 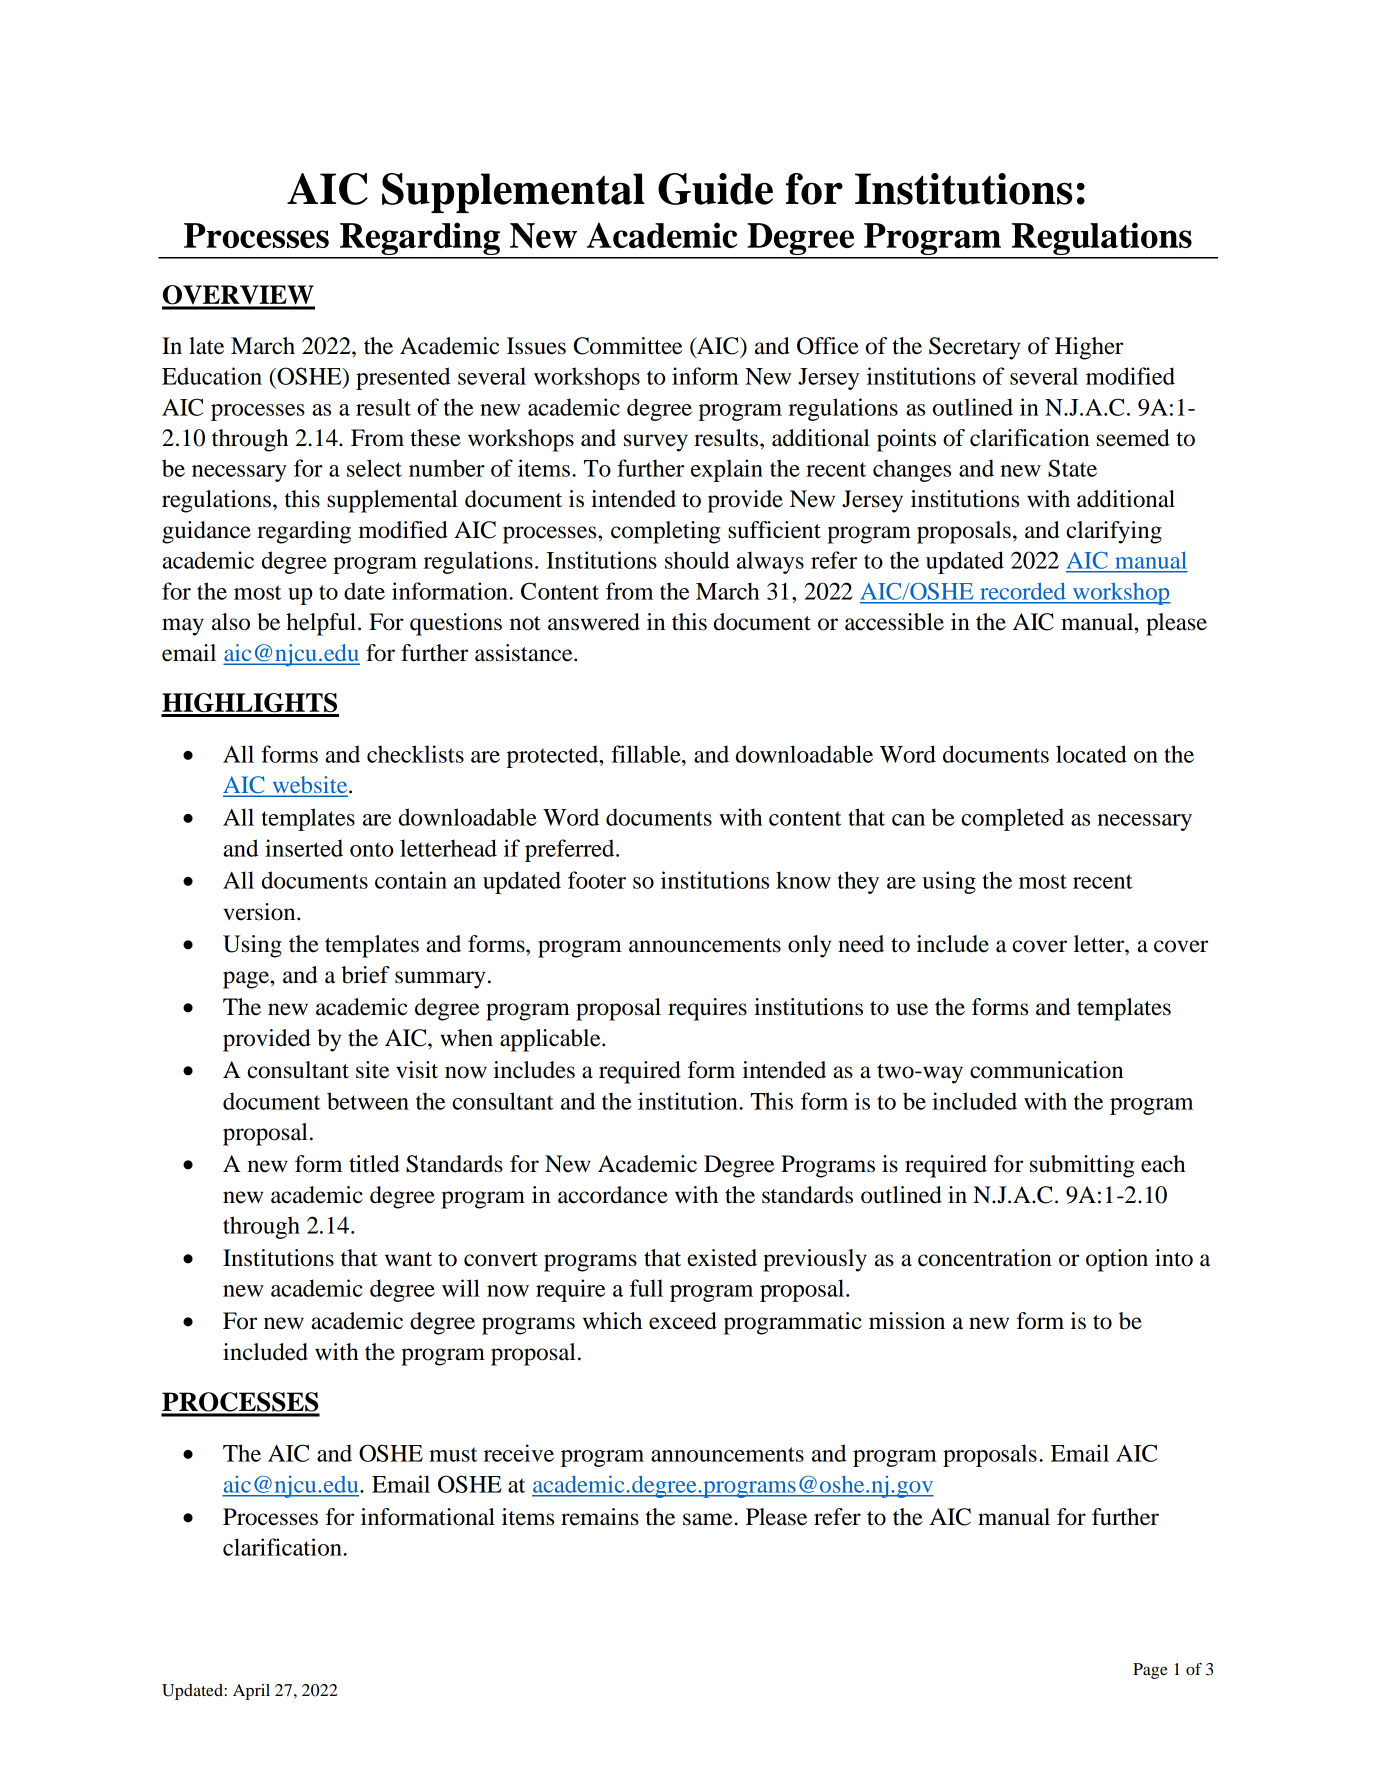 I want to click on same, so click(x=708, y=1519).
